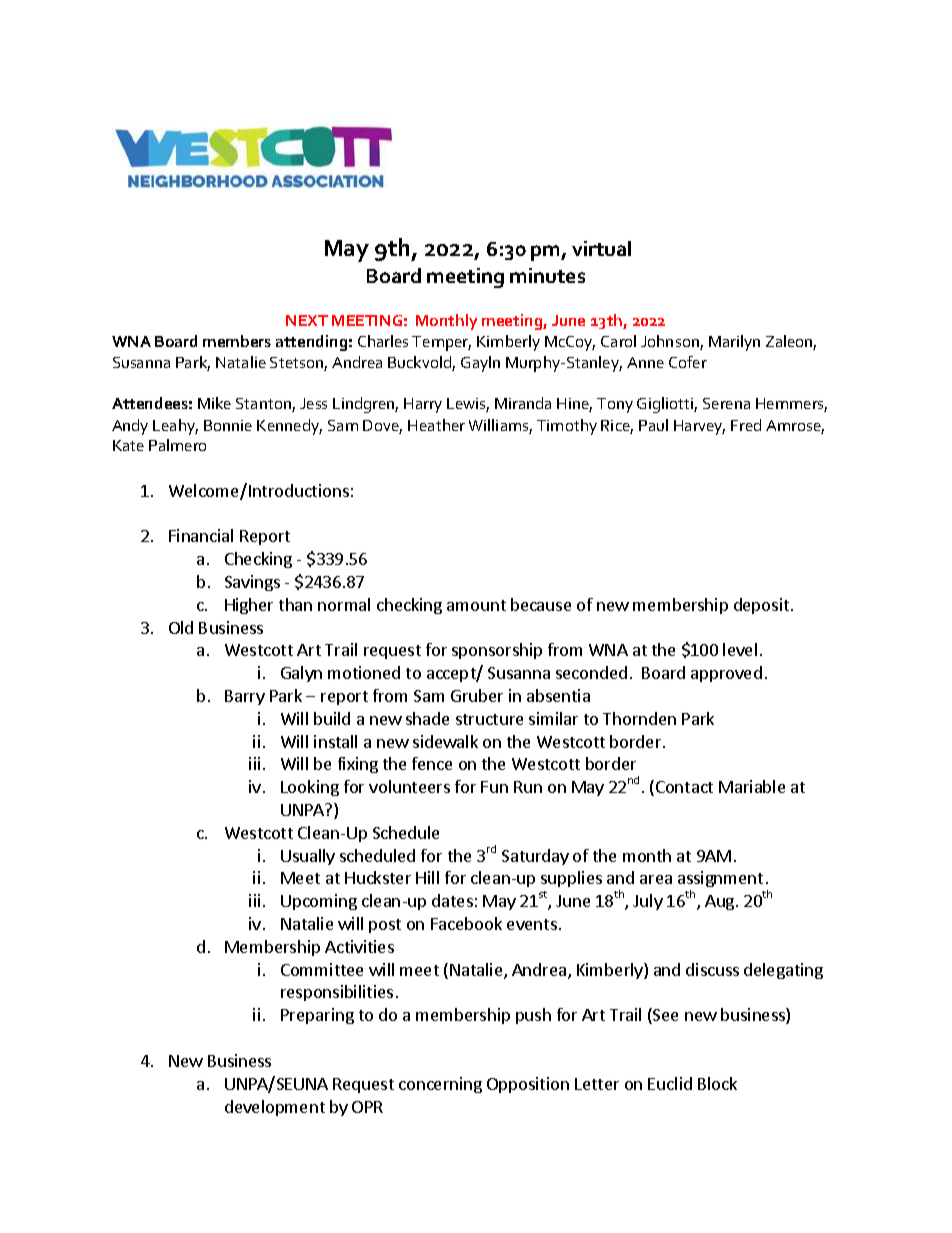  I want to click on Heather, so click(436, 425).
